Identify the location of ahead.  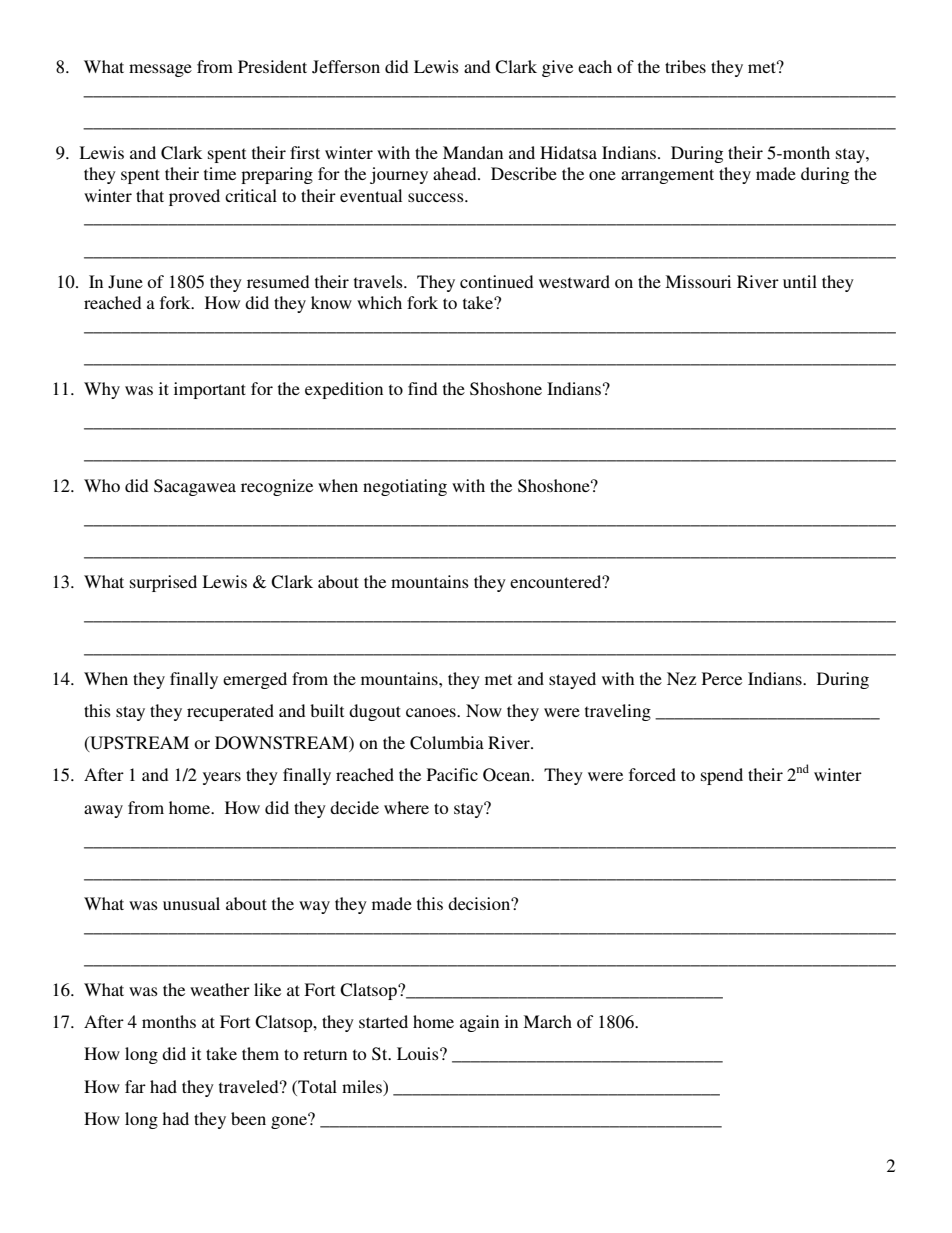
(456, 173).
